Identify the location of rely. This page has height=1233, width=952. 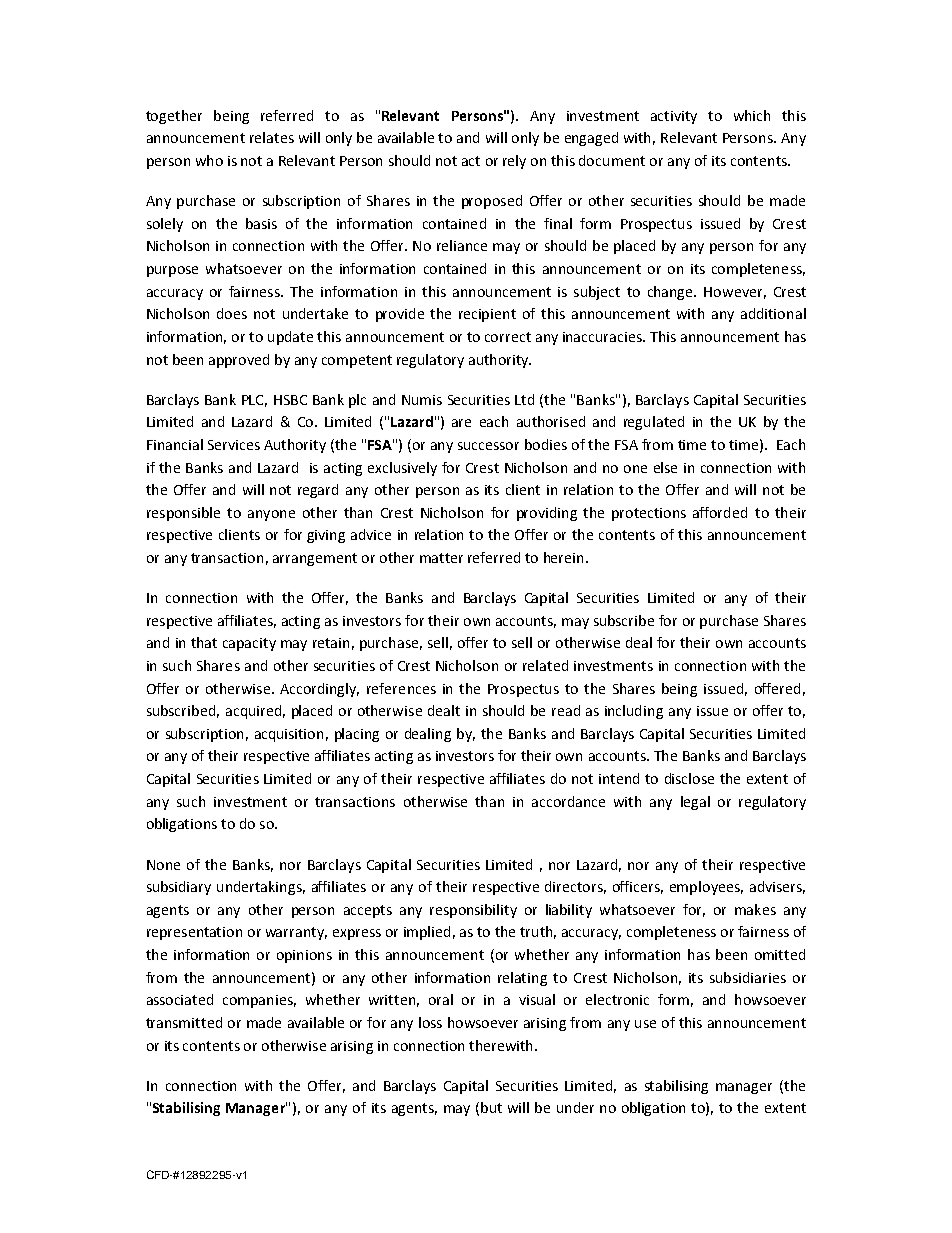
(514, 162).
